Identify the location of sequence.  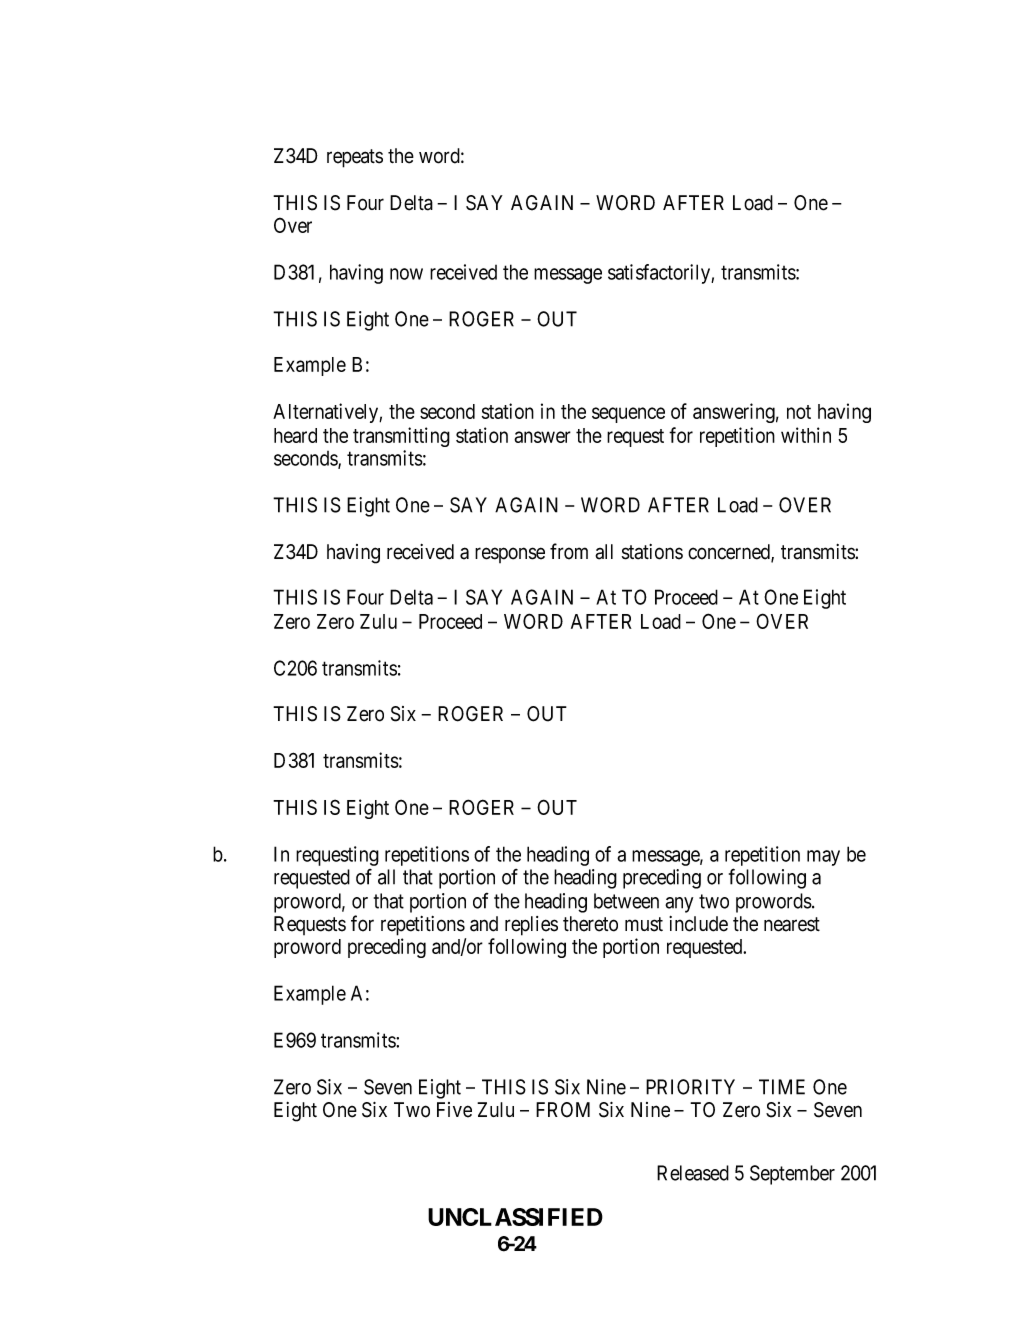
(628, 415).
